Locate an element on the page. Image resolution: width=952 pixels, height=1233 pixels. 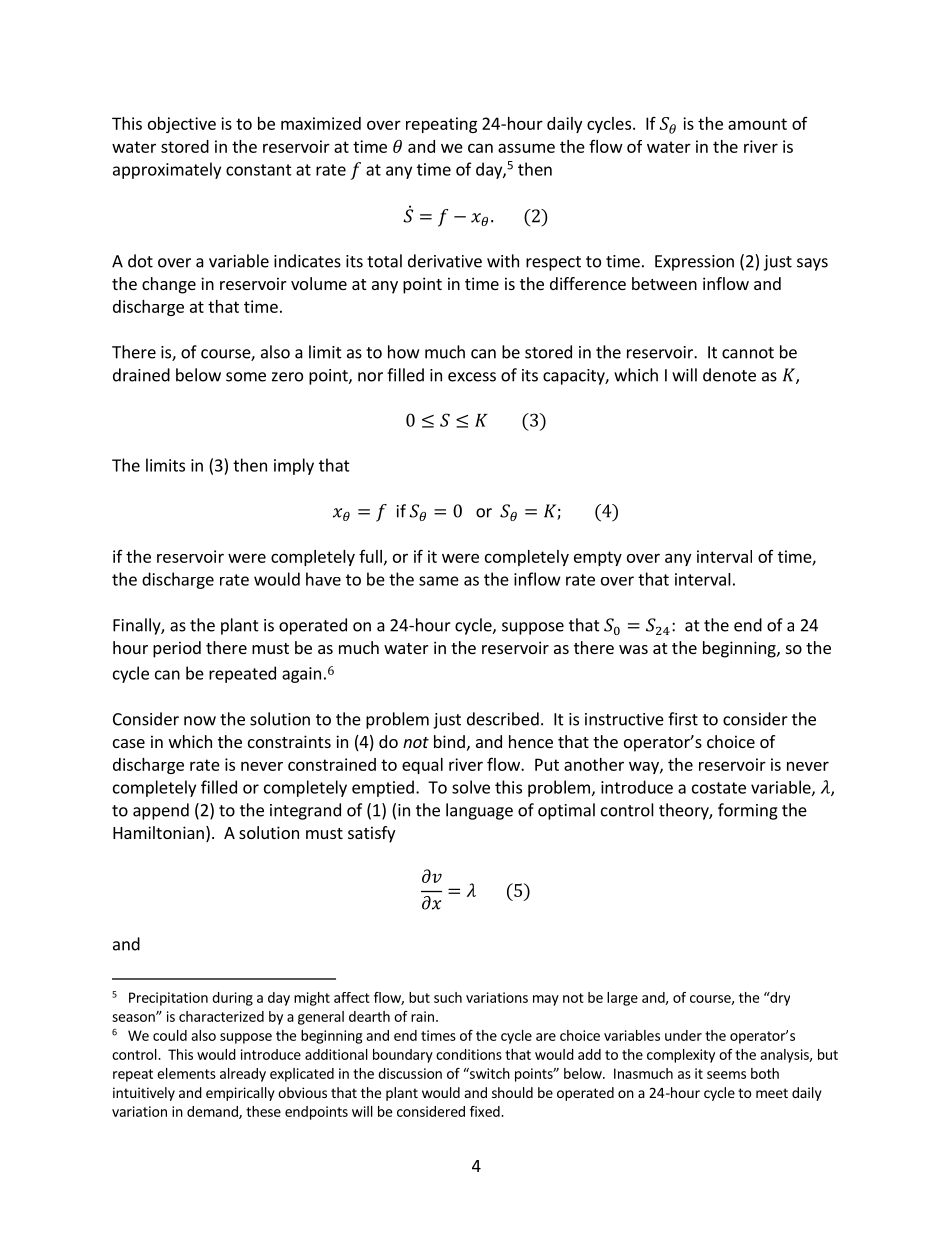
same is located at coordinates (439, 581).
